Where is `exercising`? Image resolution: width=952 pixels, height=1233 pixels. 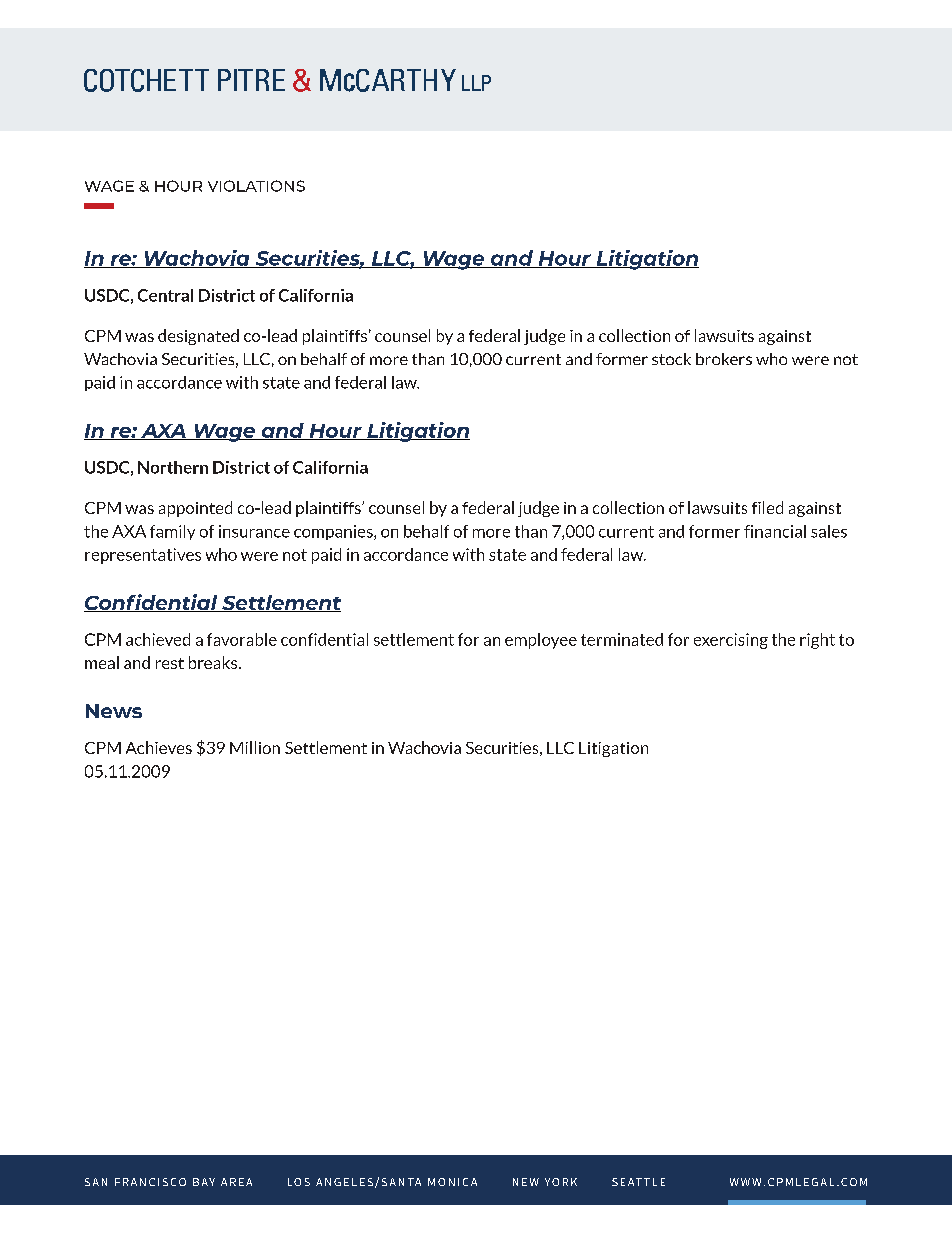 exercising is located at coordinates (731, 641).
